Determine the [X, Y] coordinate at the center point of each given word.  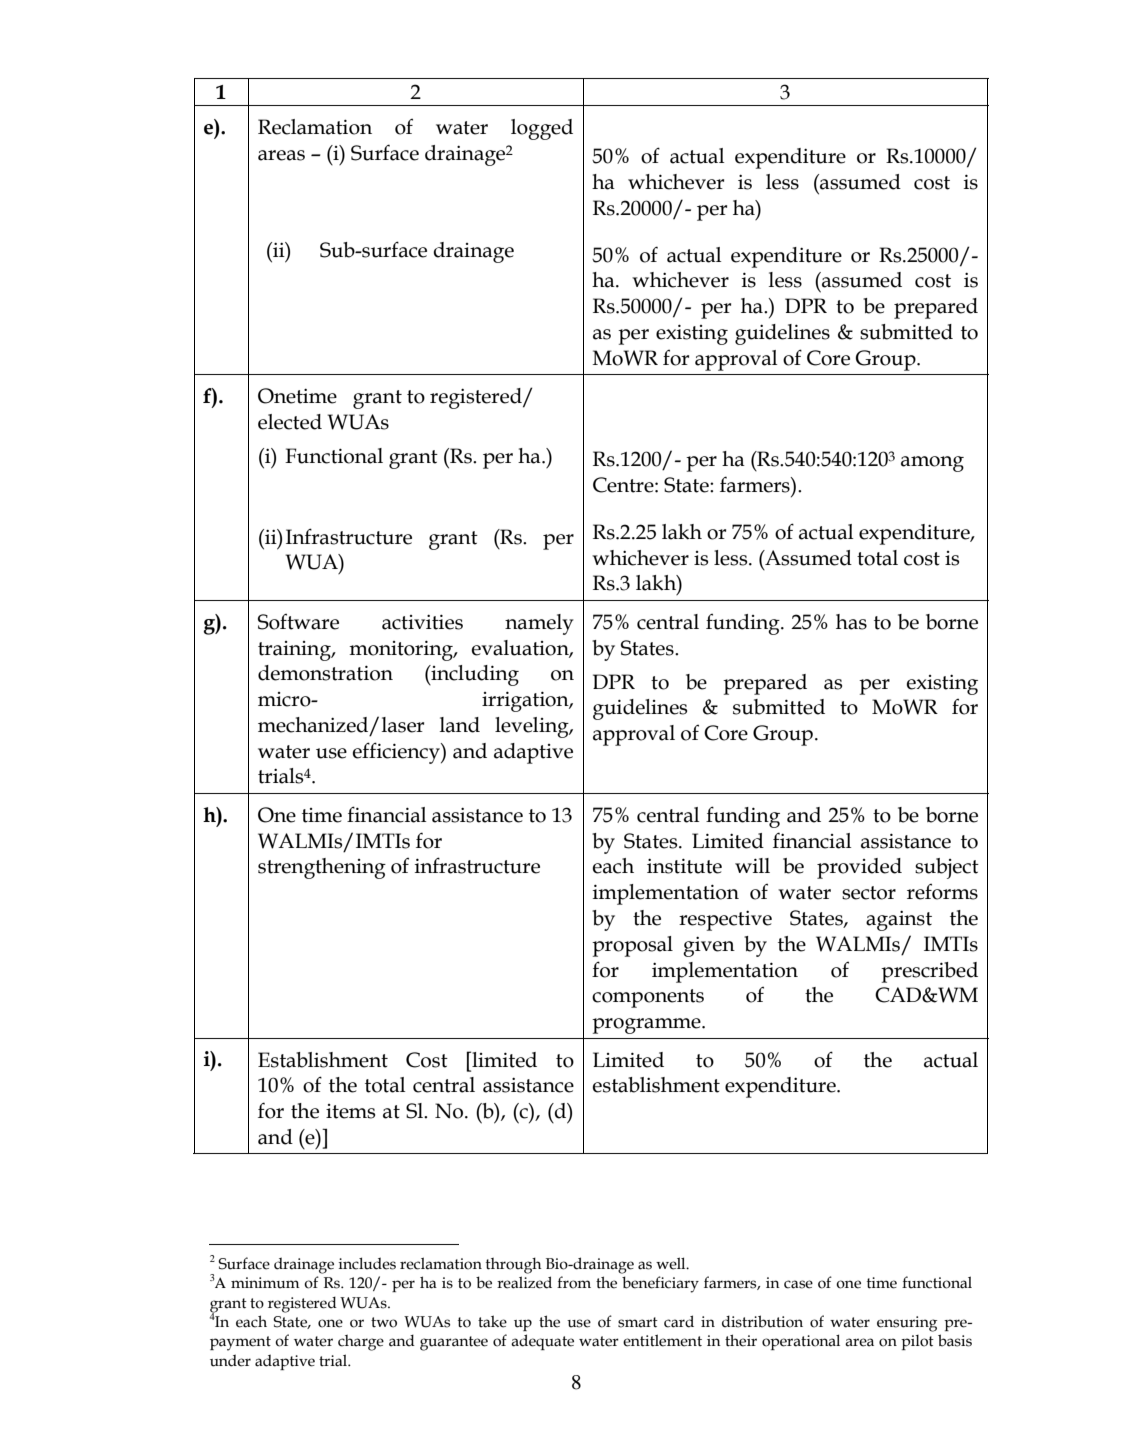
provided [859, 868]
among [932, 464]
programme [647, 1026]
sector [869, 893]
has [851, 622]
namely [539, 624]
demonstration [325, 673]
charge [361, 1343]
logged [542, 129]
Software [298, 622]
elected [290, 422]
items [350, 1111]
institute [684, 866]
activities [422, 622]
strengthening [322, 868]
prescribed [929, 972]
